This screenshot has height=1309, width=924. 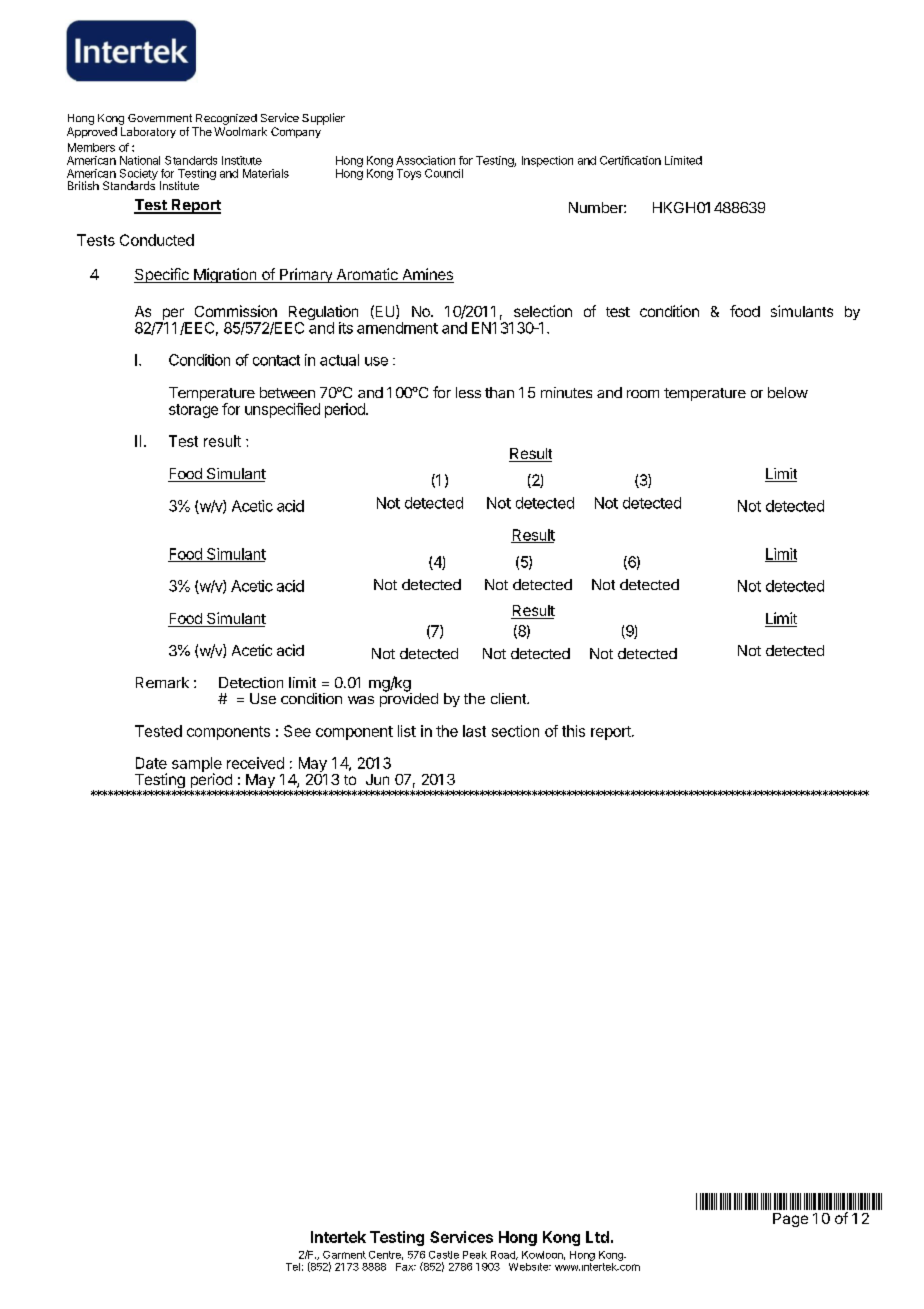 What do you see at coordinates (630, 160) in the screenshot?
I see `Certification` at bounding box center [630, 160].
